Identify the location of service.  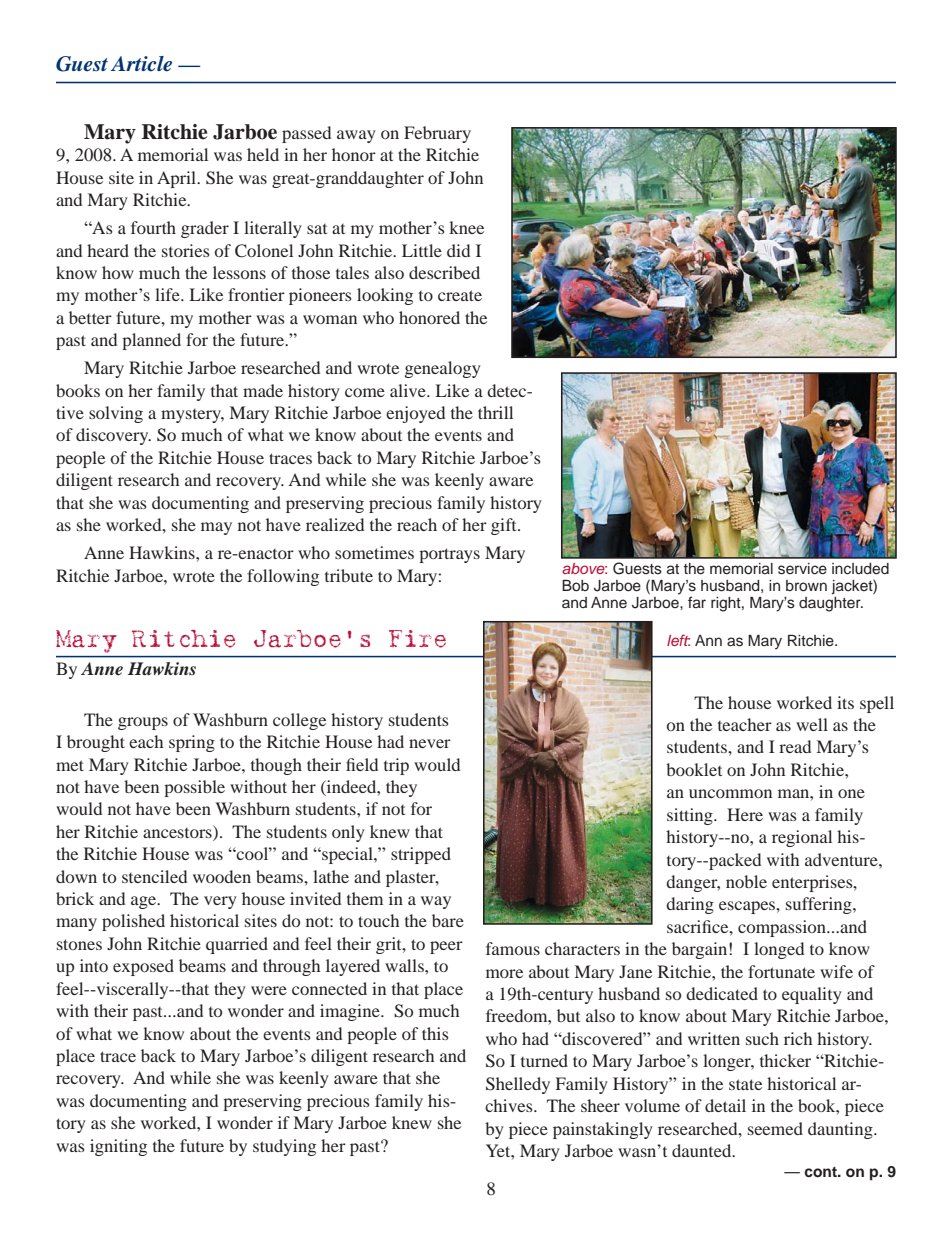
(802, 569).
